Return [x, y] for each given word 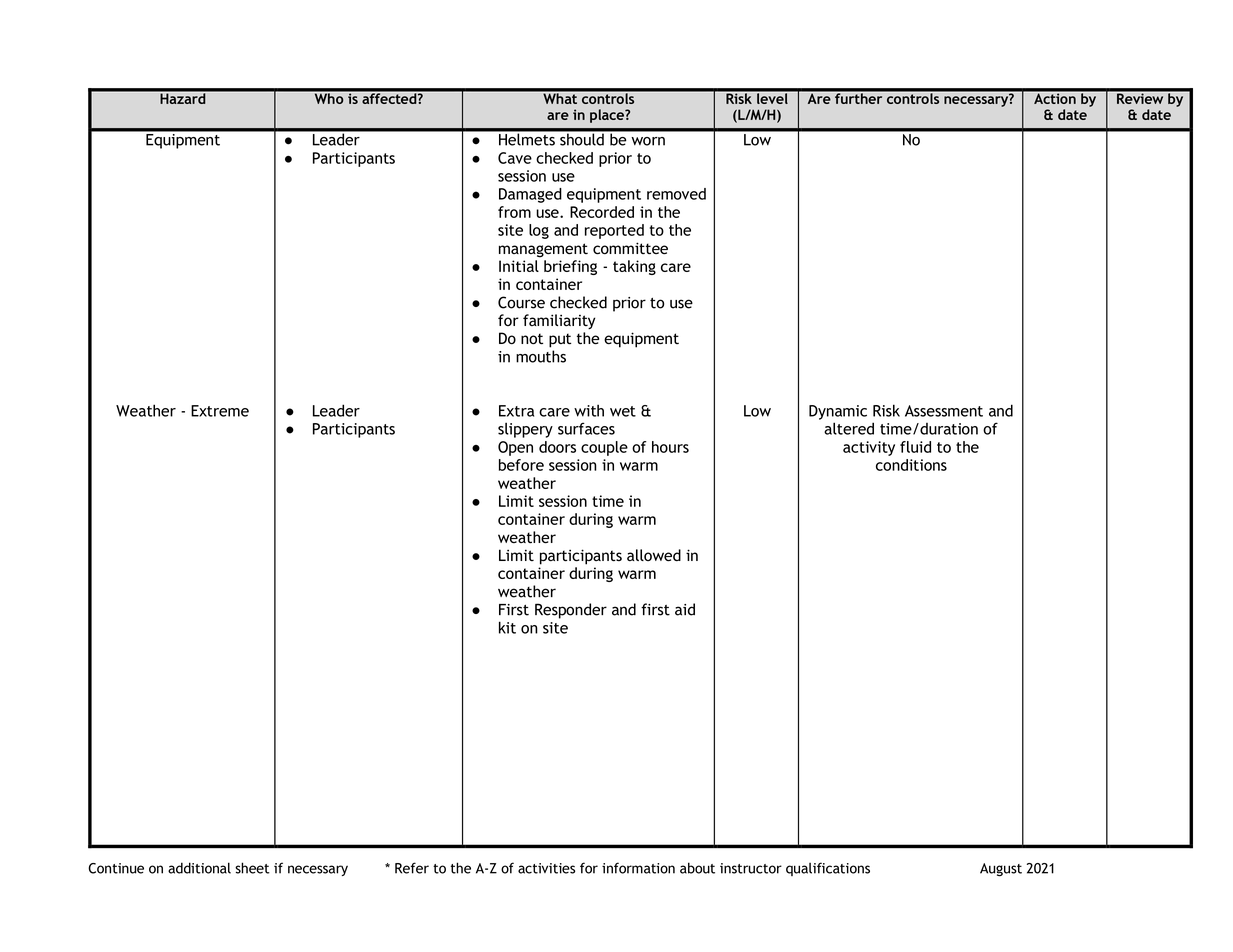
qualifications [828, 869]
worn [648, 141]
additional [199, 868]
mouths [541, 356]
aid [685, 609]
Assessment [944, 411]
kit [507, 627]
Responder [571, 611]
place [608, 116]
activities [546, 868]
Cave [515, 158]
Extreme [220, 411]
